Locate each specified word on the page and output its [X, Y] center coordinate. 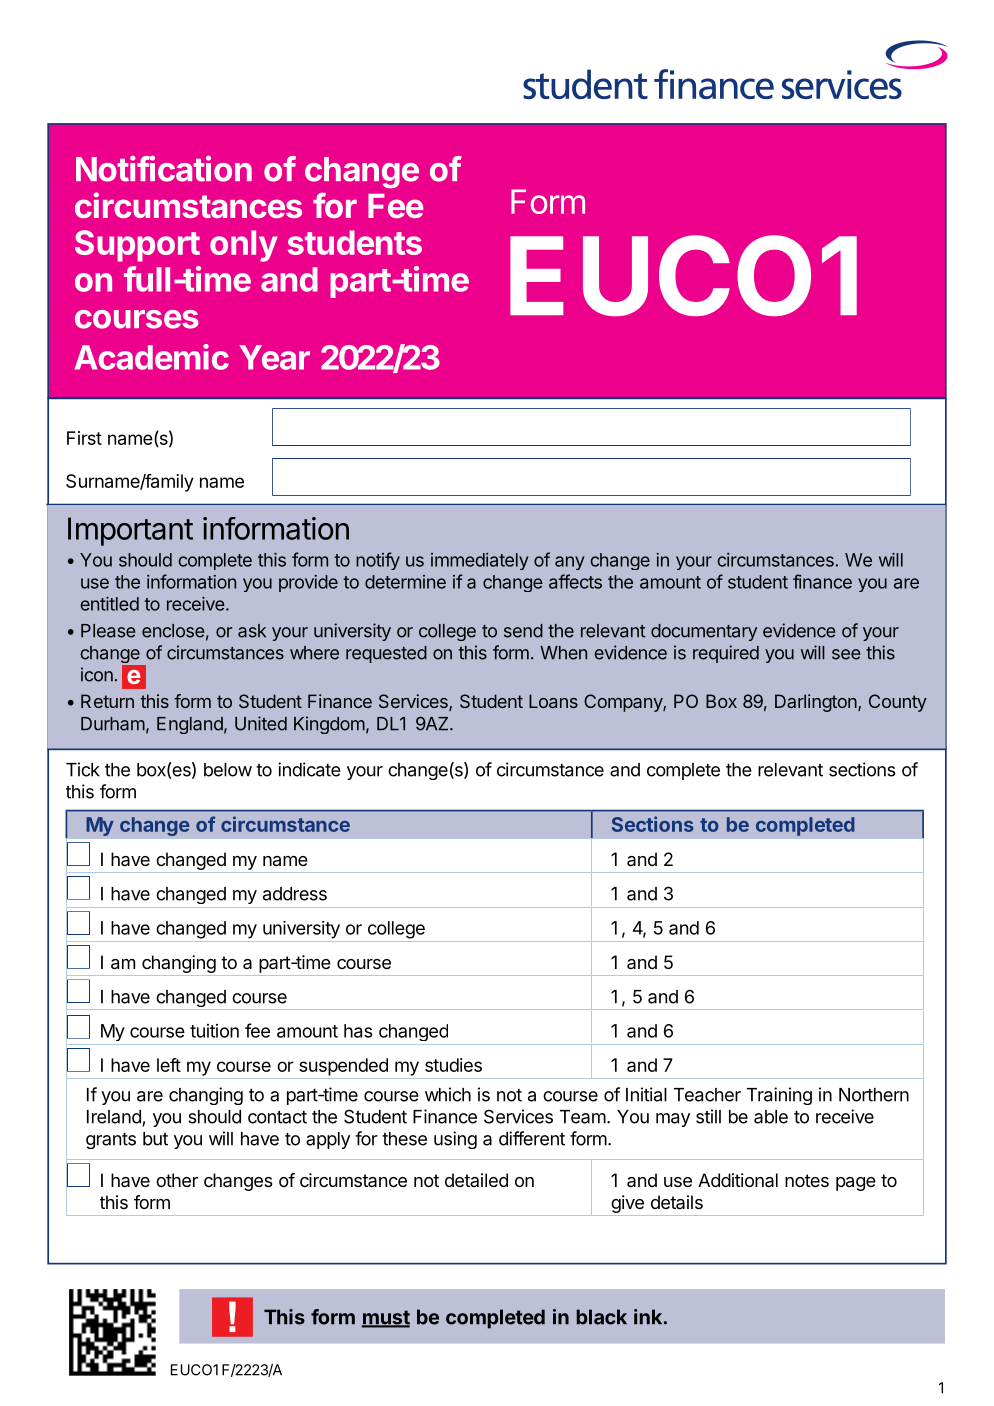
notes [807, 1180]
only [244, 246]
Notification [164, 169]
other [177, 1180]
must [386, 1318]
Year [275, 357]
